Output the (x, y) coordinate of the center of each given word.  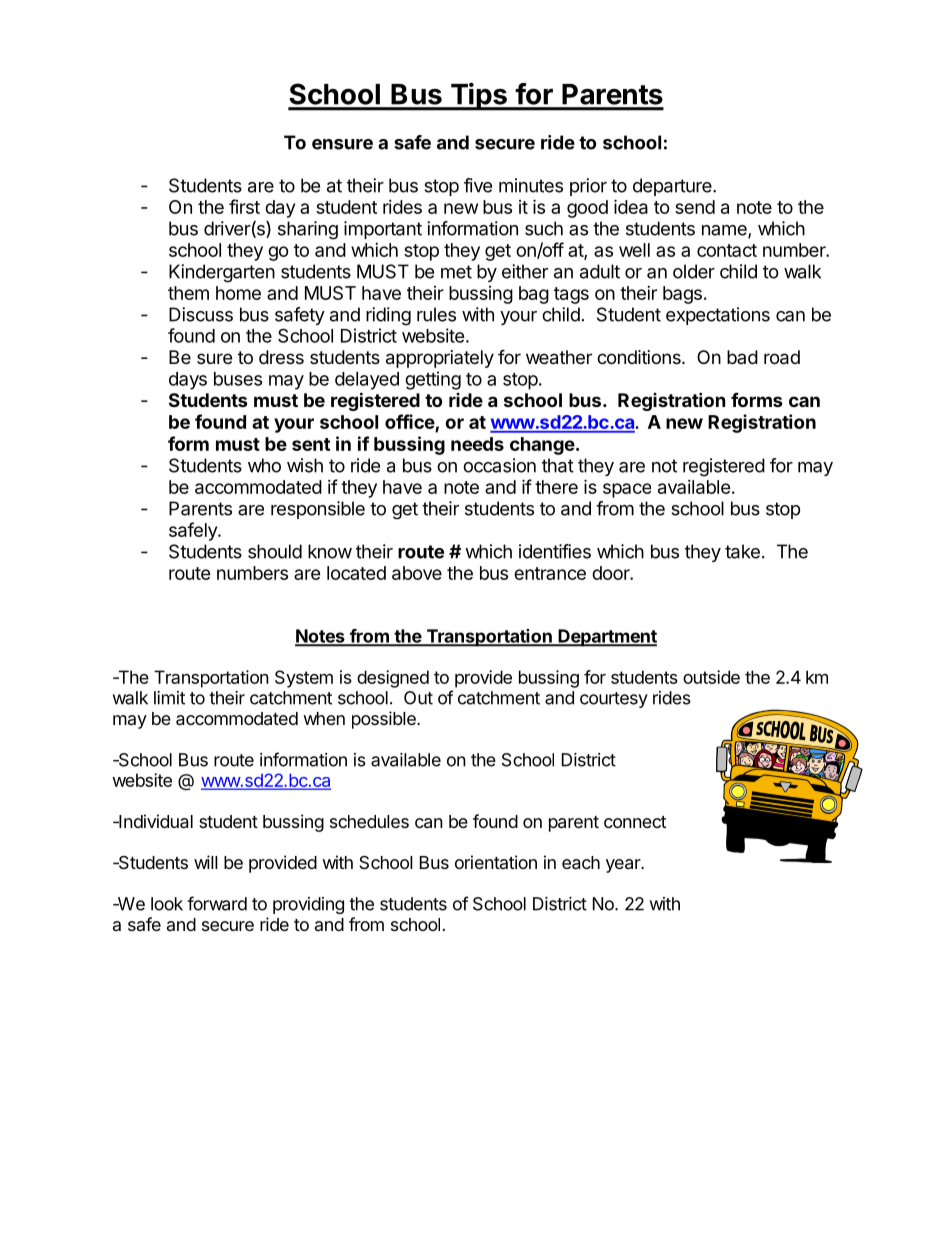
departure (673, 187)
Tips (478, 96)
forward (217, 903)
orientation (496, 862)
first (244, 206)
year (624, 866)
